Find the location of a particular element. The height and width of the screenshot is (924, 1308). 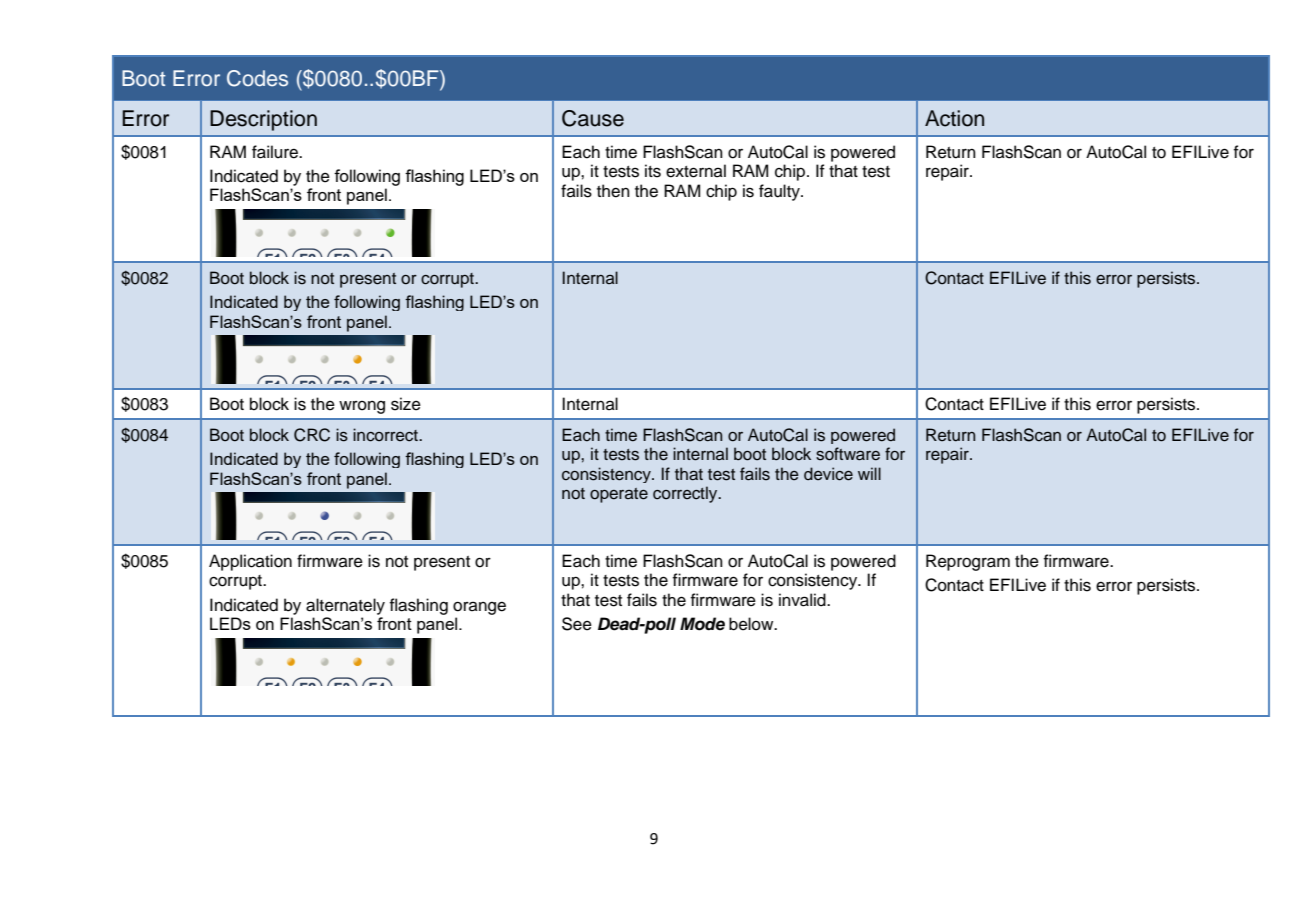

Cause is located at coordinates (593, 118).
